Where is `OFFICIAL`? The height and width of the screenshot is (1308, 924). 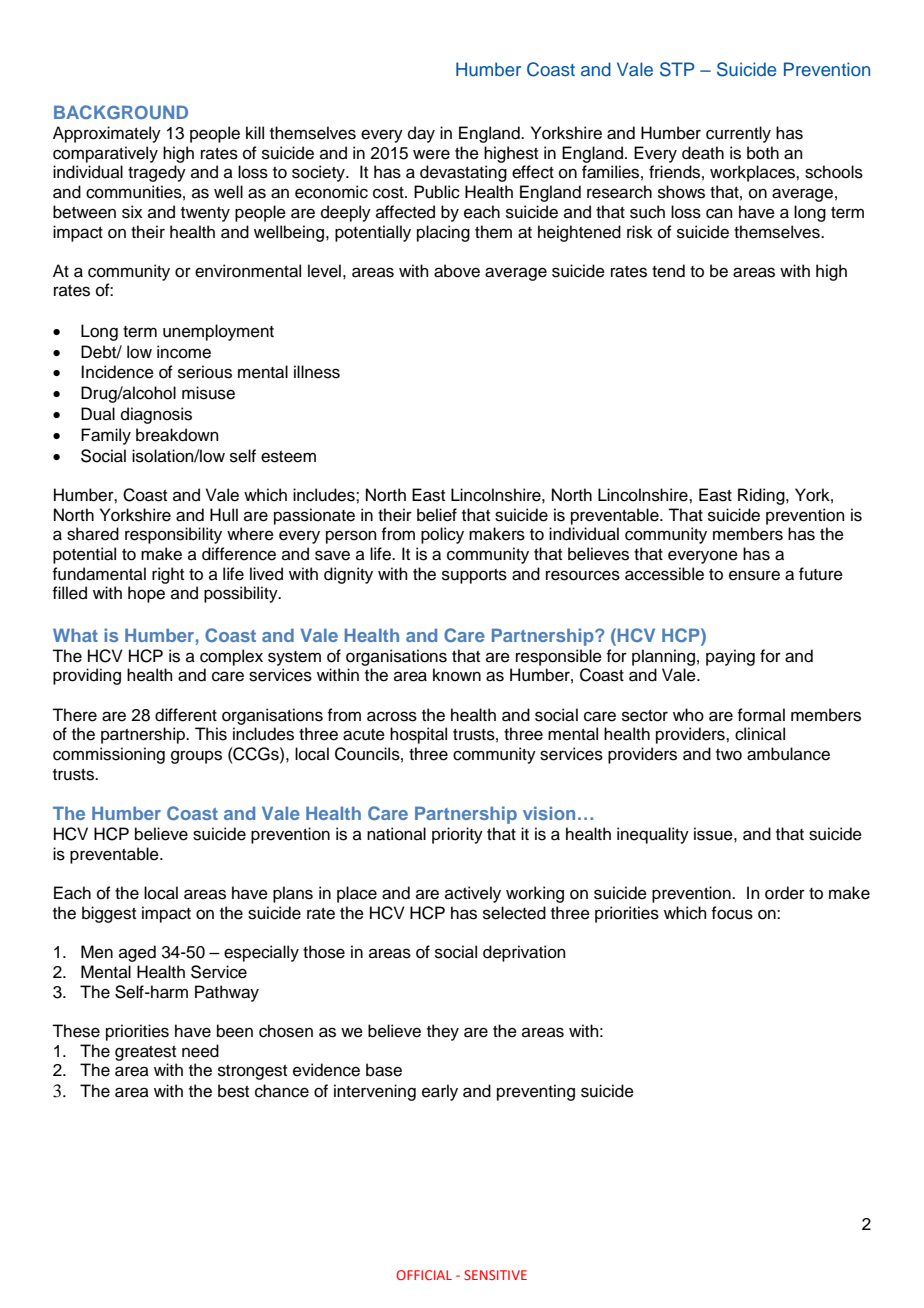
OFFICIAL is located at coordinates (424, 1275).
